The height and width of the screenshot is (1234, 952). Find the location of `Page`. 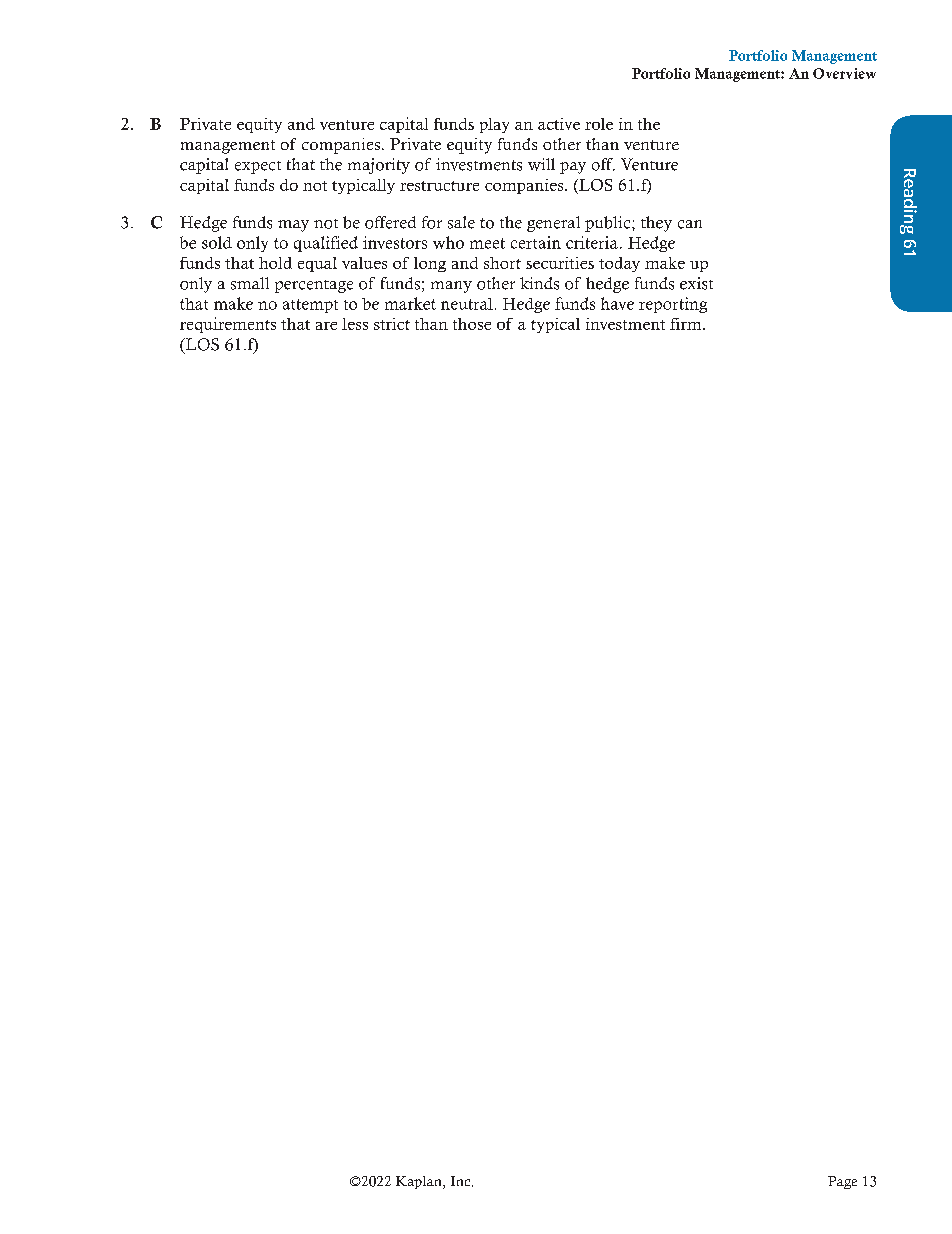

Page is located at coordinates (842, 1182).
